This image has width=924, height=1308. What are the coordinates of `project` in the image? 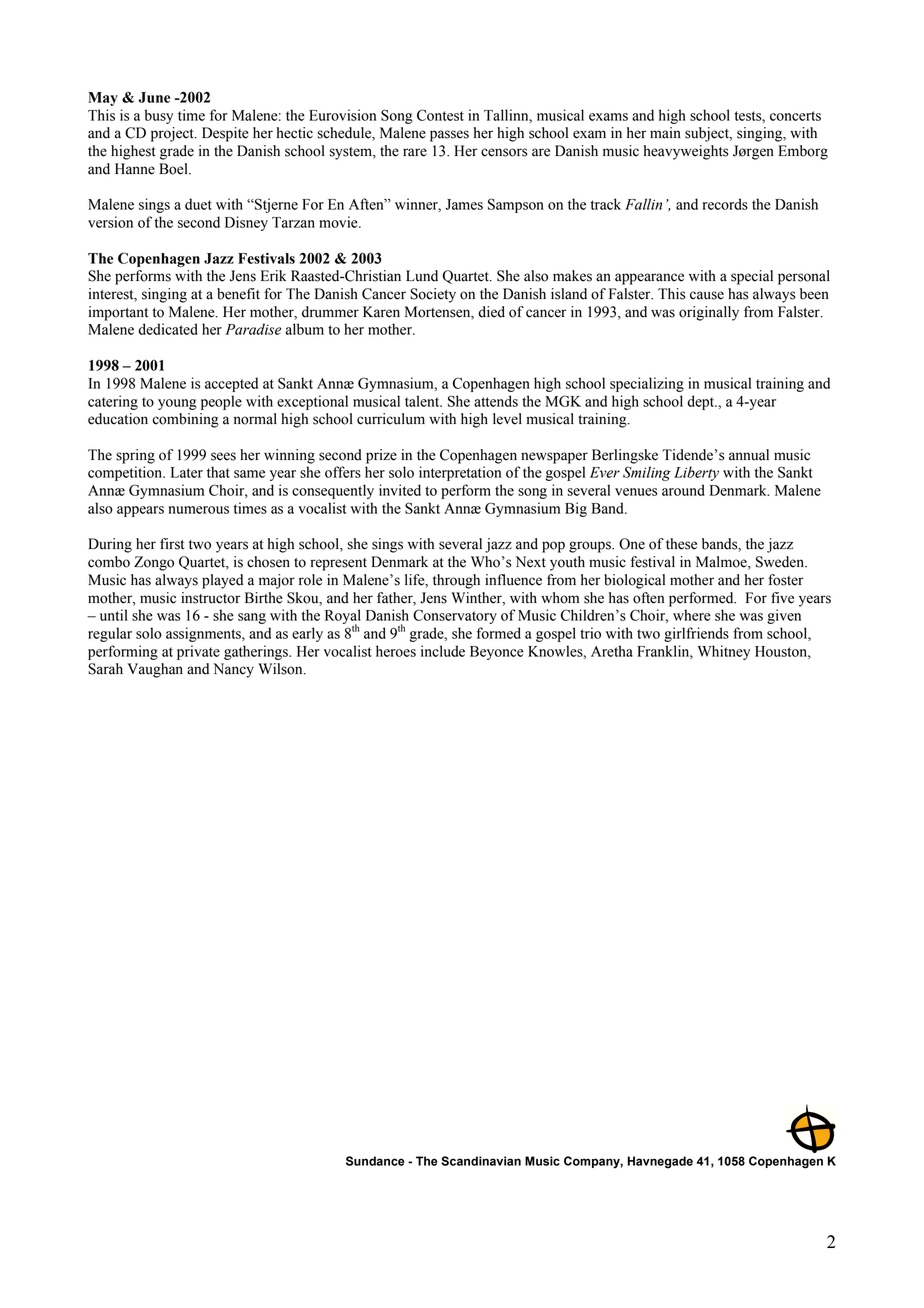 It's located at (173, 134).
